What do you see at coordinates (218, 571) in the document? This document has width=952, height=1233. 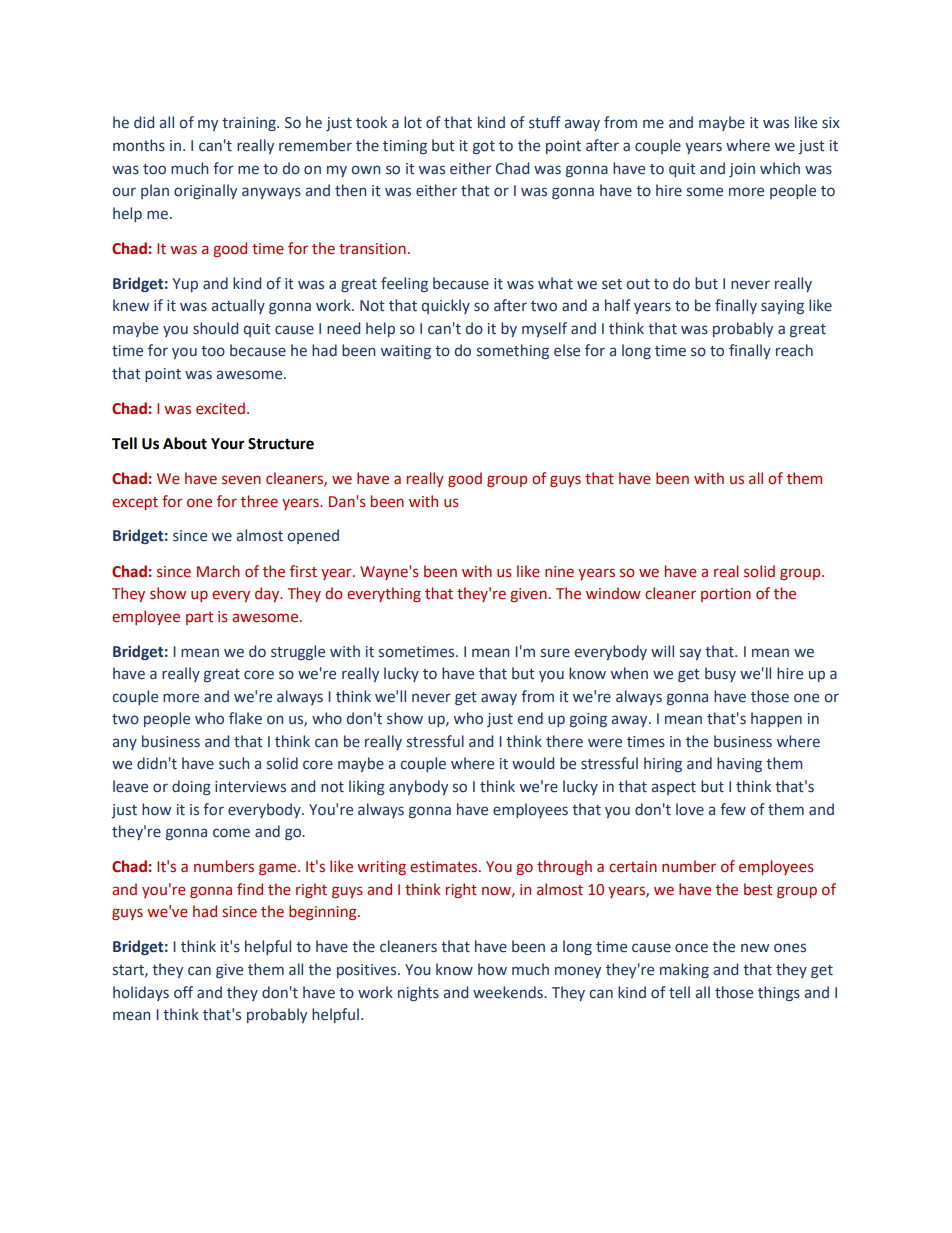 I see `March` at bounding box center [218, 571].
